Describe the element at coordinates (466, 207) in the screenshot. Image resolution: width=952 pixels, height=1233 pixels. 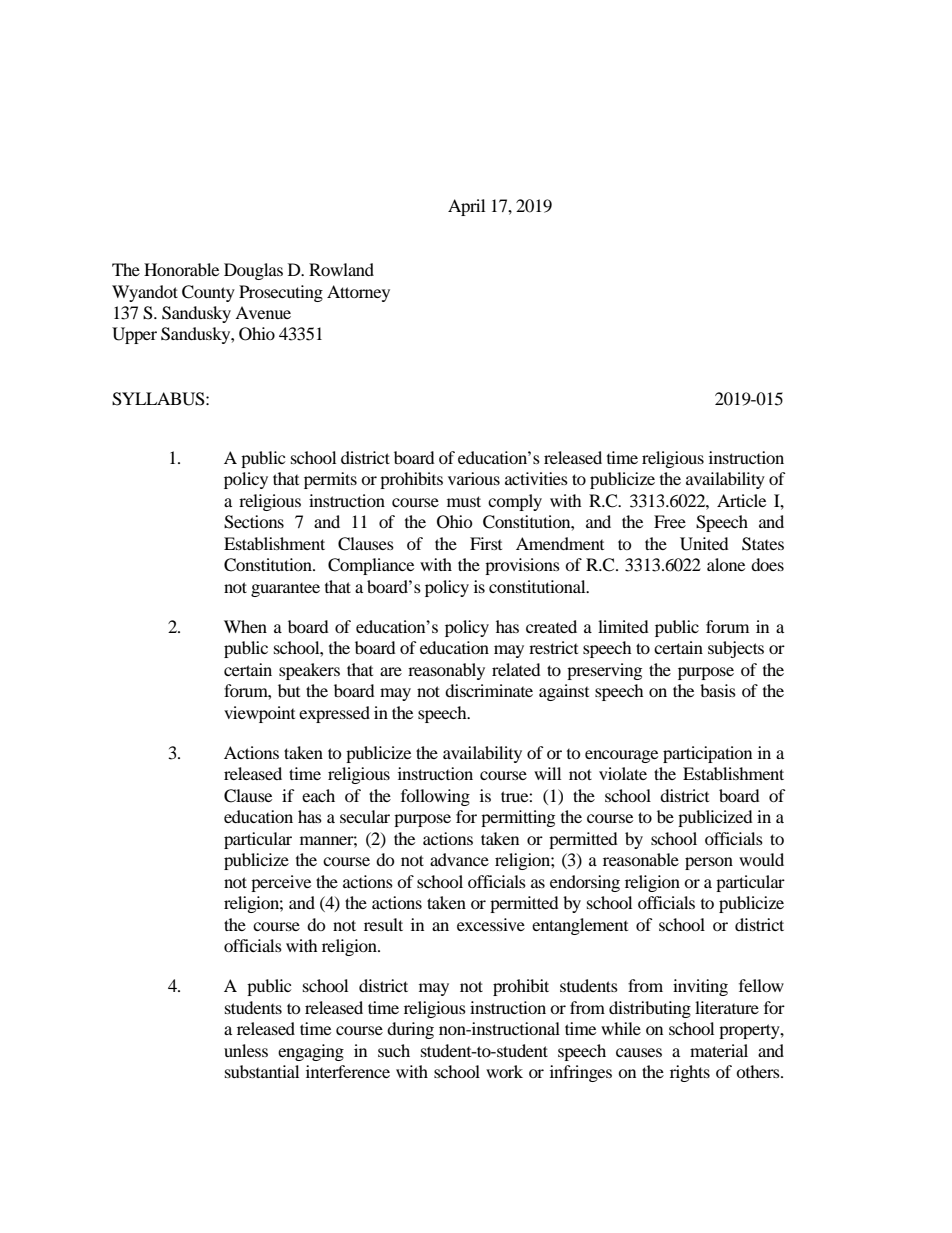
I see `April` at that location.
